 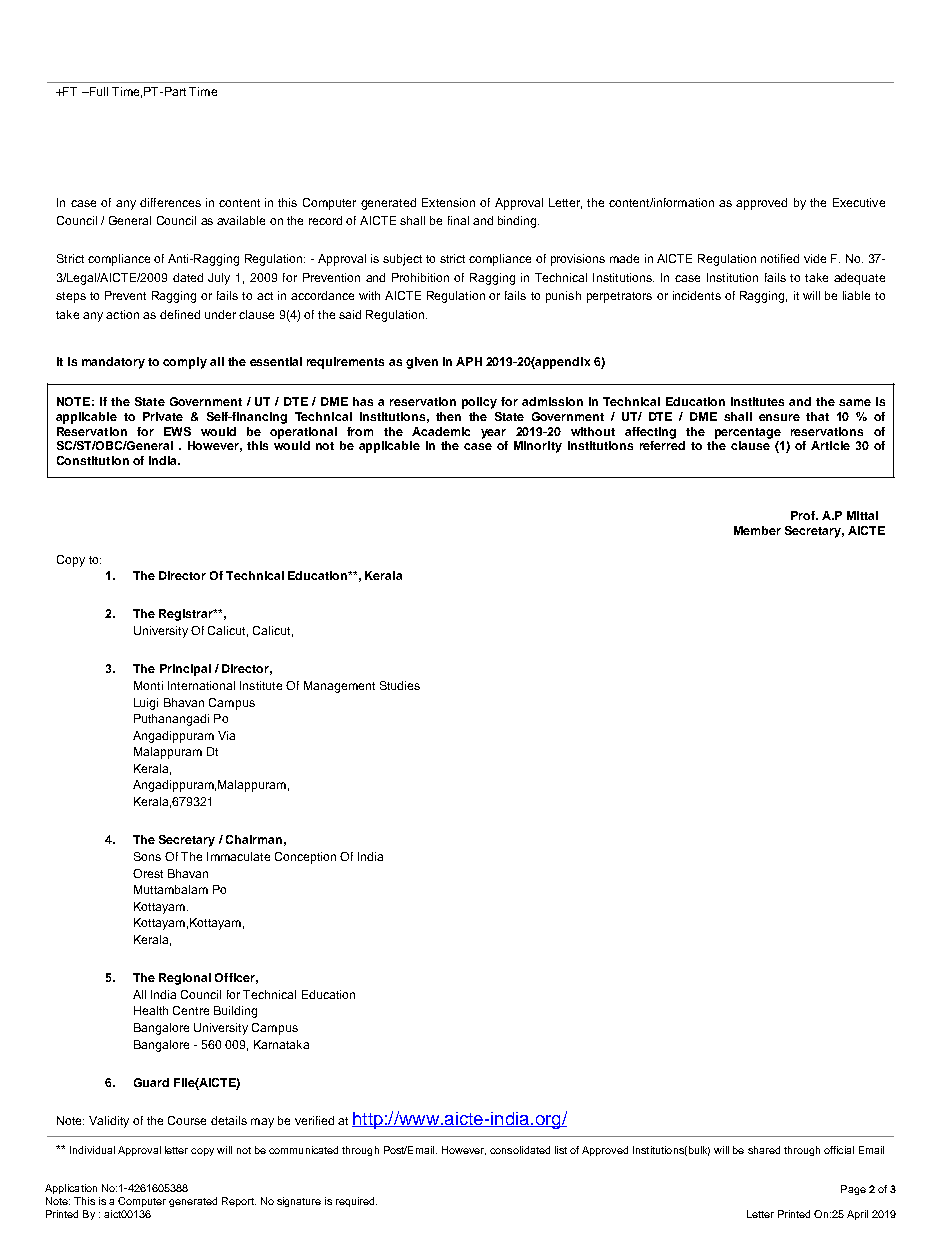 What do you see at coordinates (185, 670) in the image?
I see `Principal` at bounding box center [185, 670].
